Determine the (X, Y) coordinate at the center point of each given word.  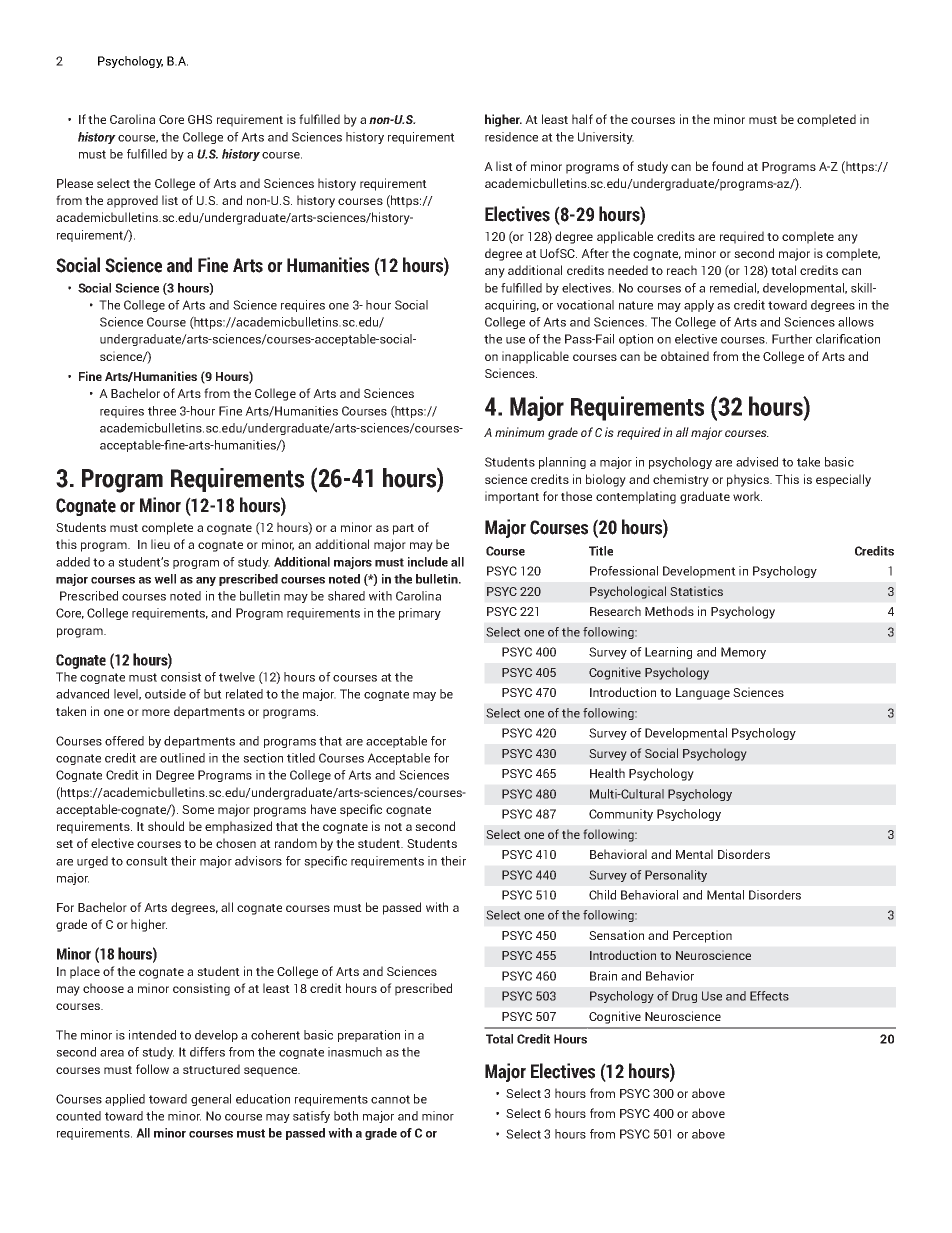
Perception (702, 936)
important (512, 497)
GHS (200, 119)
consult (147, 861)
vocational (585, 305)
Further (792, 339)
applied (125, 1100)
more (156, 712)
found (727, 166)
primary (420, 614)
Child (602, 895)
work (747, 496)
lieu (160, 544)
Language (703, 694)
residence (511, 137)
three (162, 411)
